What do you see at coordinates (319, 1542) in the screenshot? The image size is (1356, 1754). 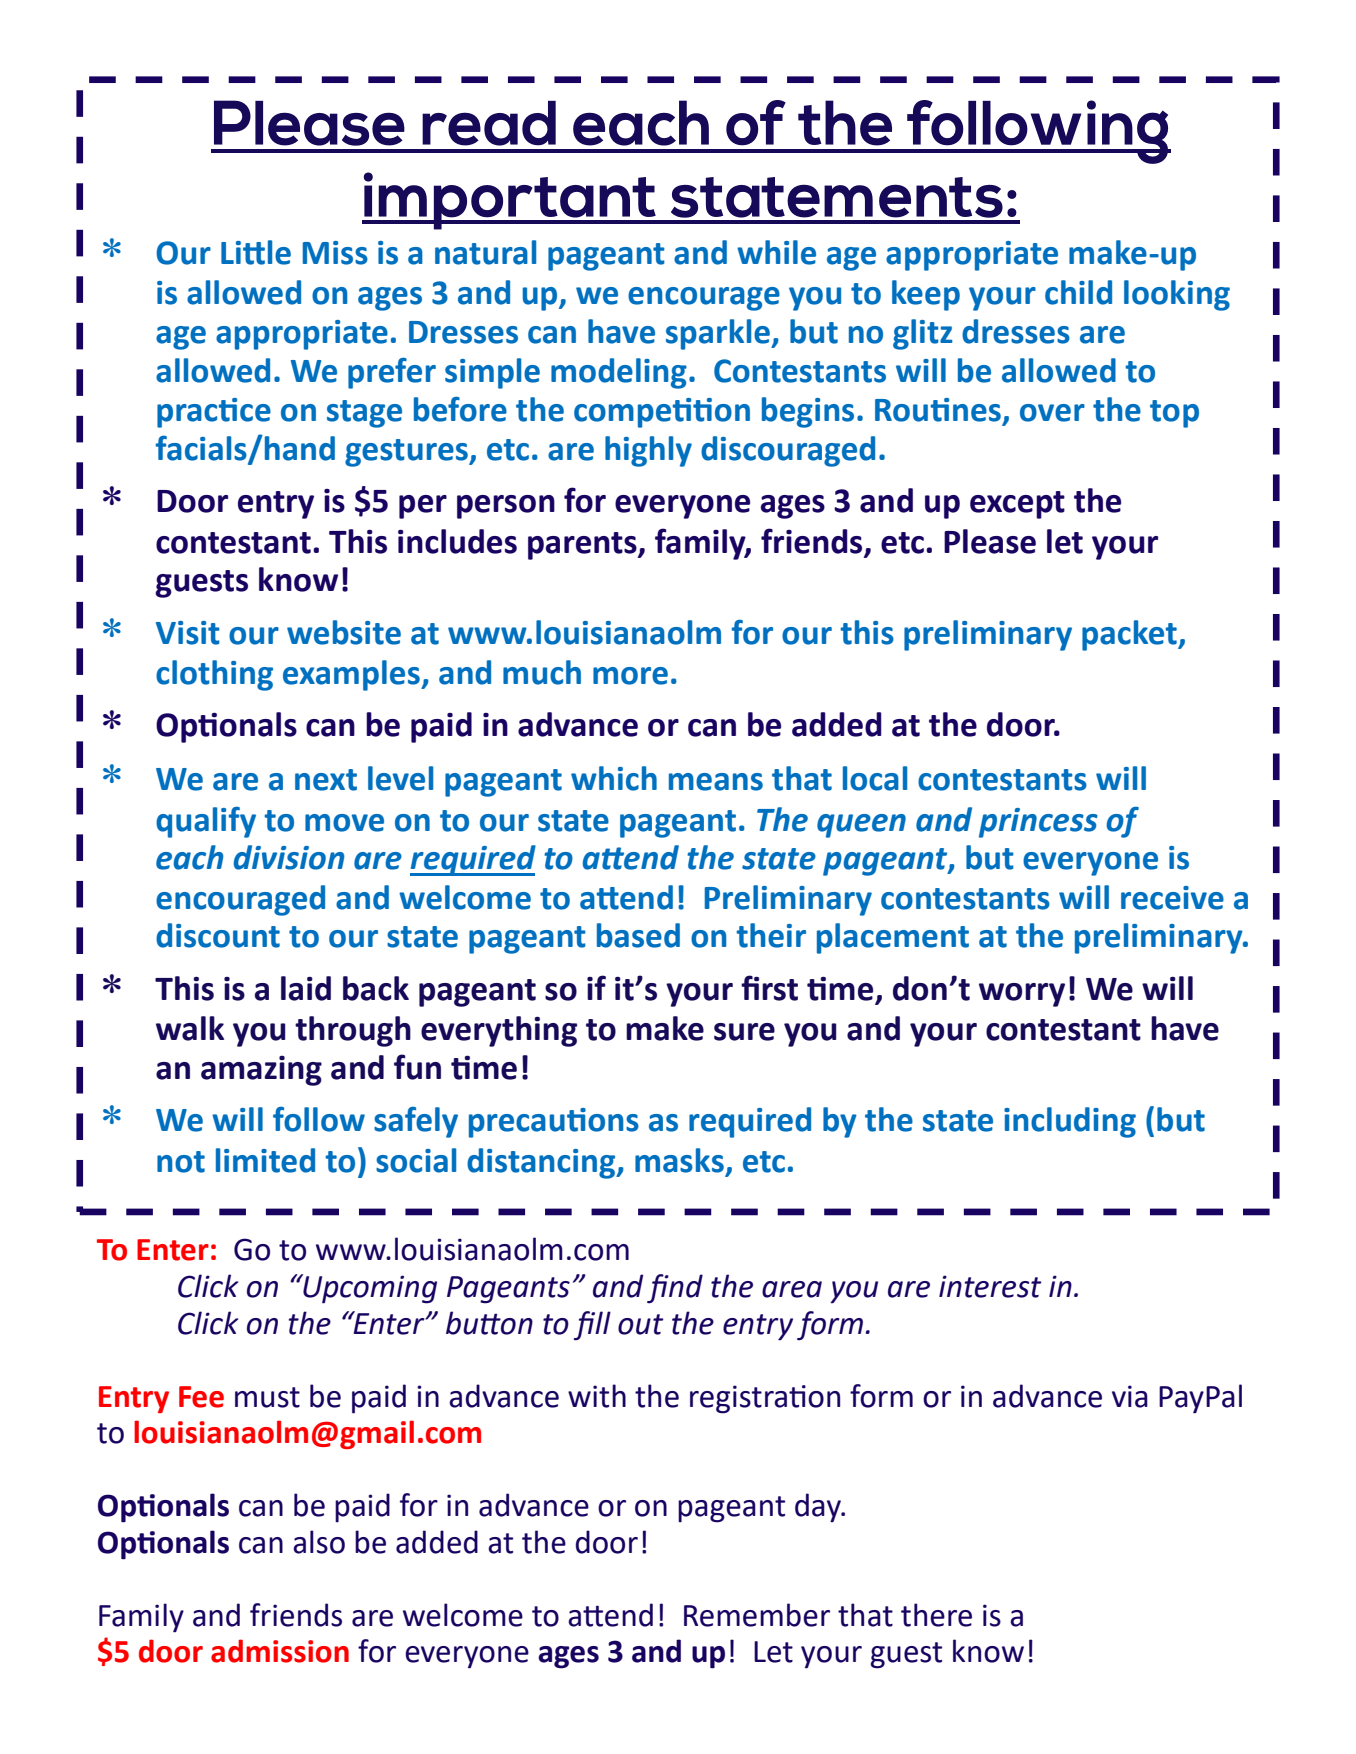 I see `also` at bounding box center [319, 1542].
